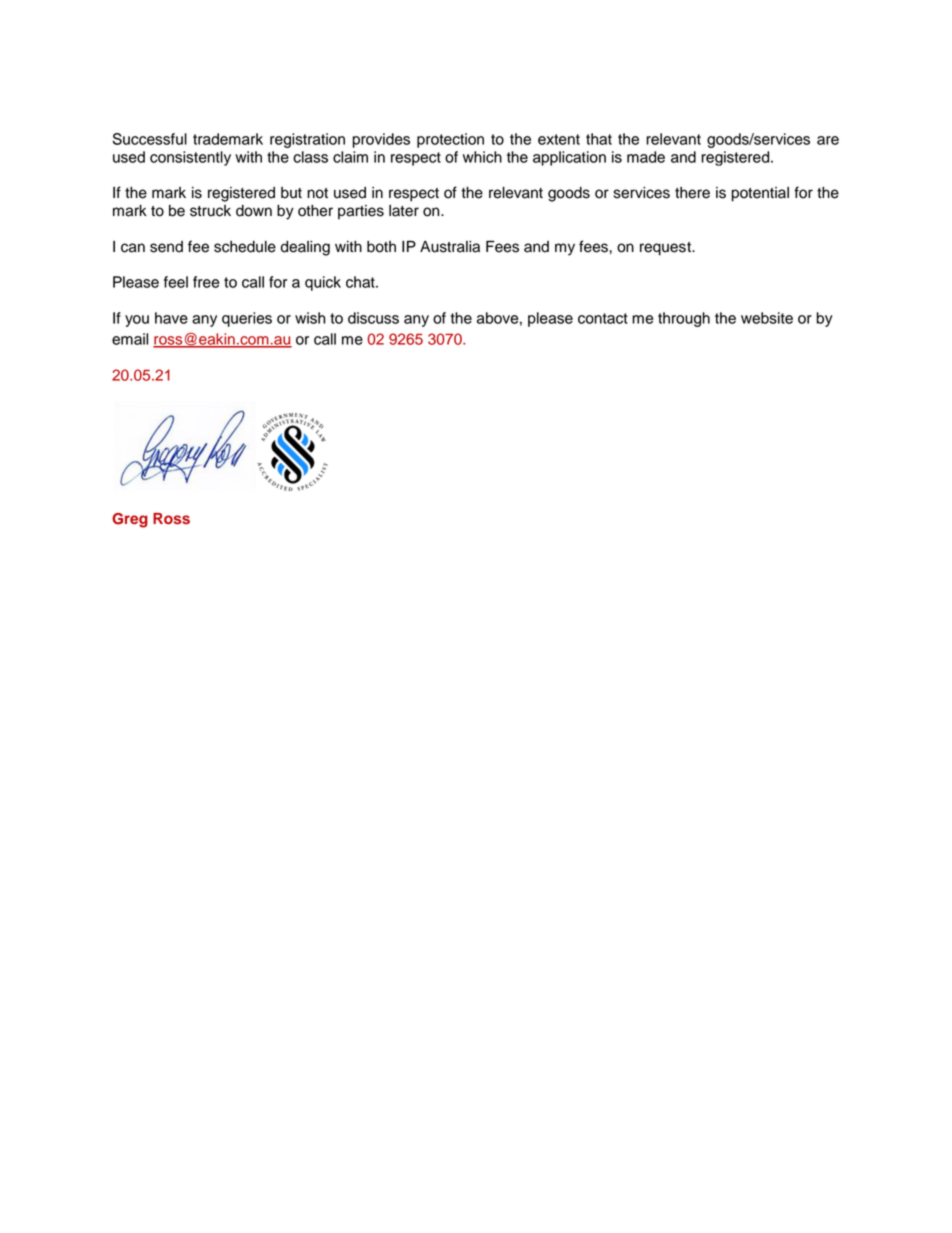  I want to click on website, so click(767, 318).
